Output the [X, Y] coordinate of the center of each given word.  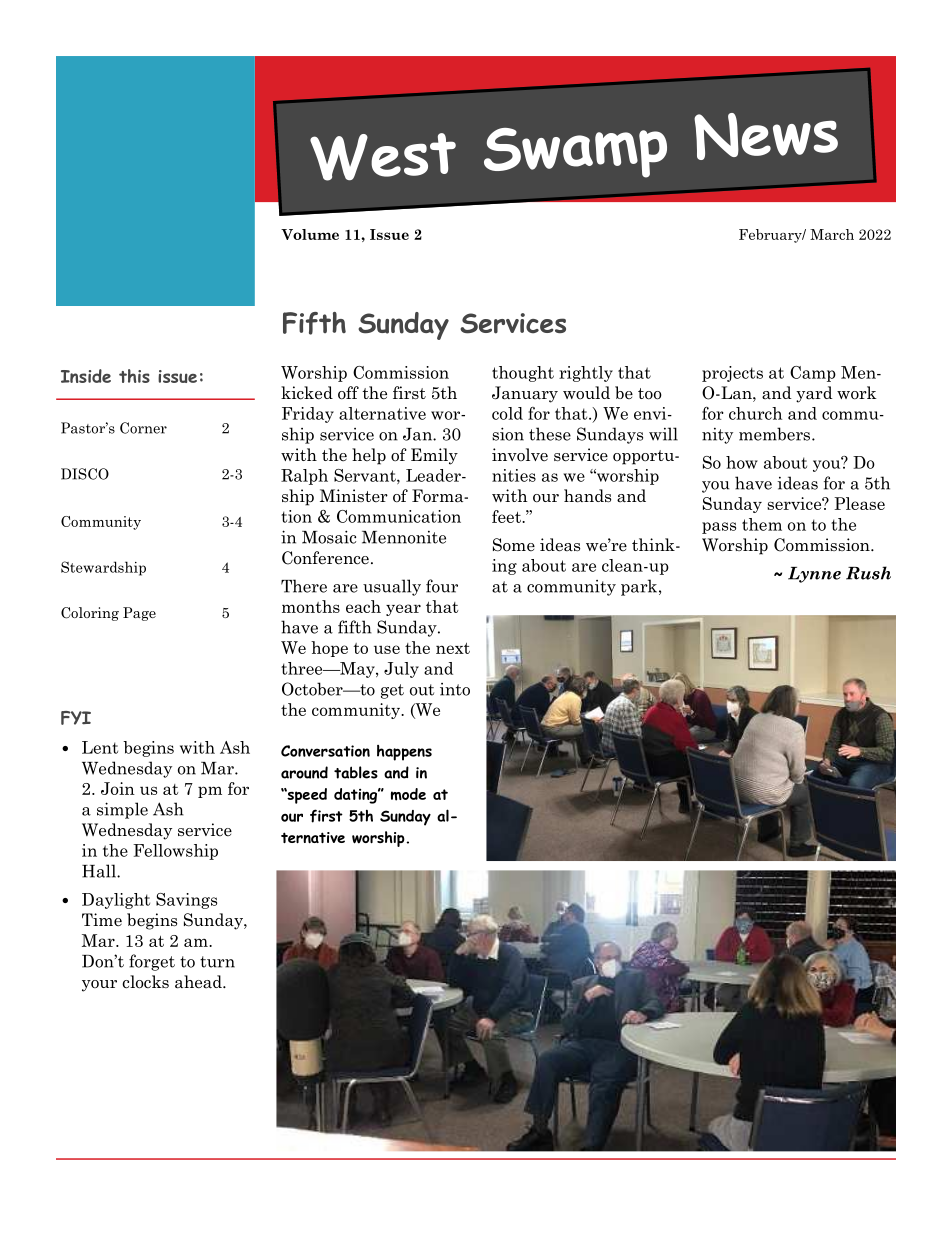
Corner [143, 428]
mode [408, 794]
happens [404, 753]
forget [152, 962]
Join [118, 788]
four [442, 586]
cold [507, 413]
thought [523, 374]
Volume [310, 234]
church [755, 413]
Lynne [814, 575]
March [832, 234]
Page [139, 614]
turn [217, 962]
